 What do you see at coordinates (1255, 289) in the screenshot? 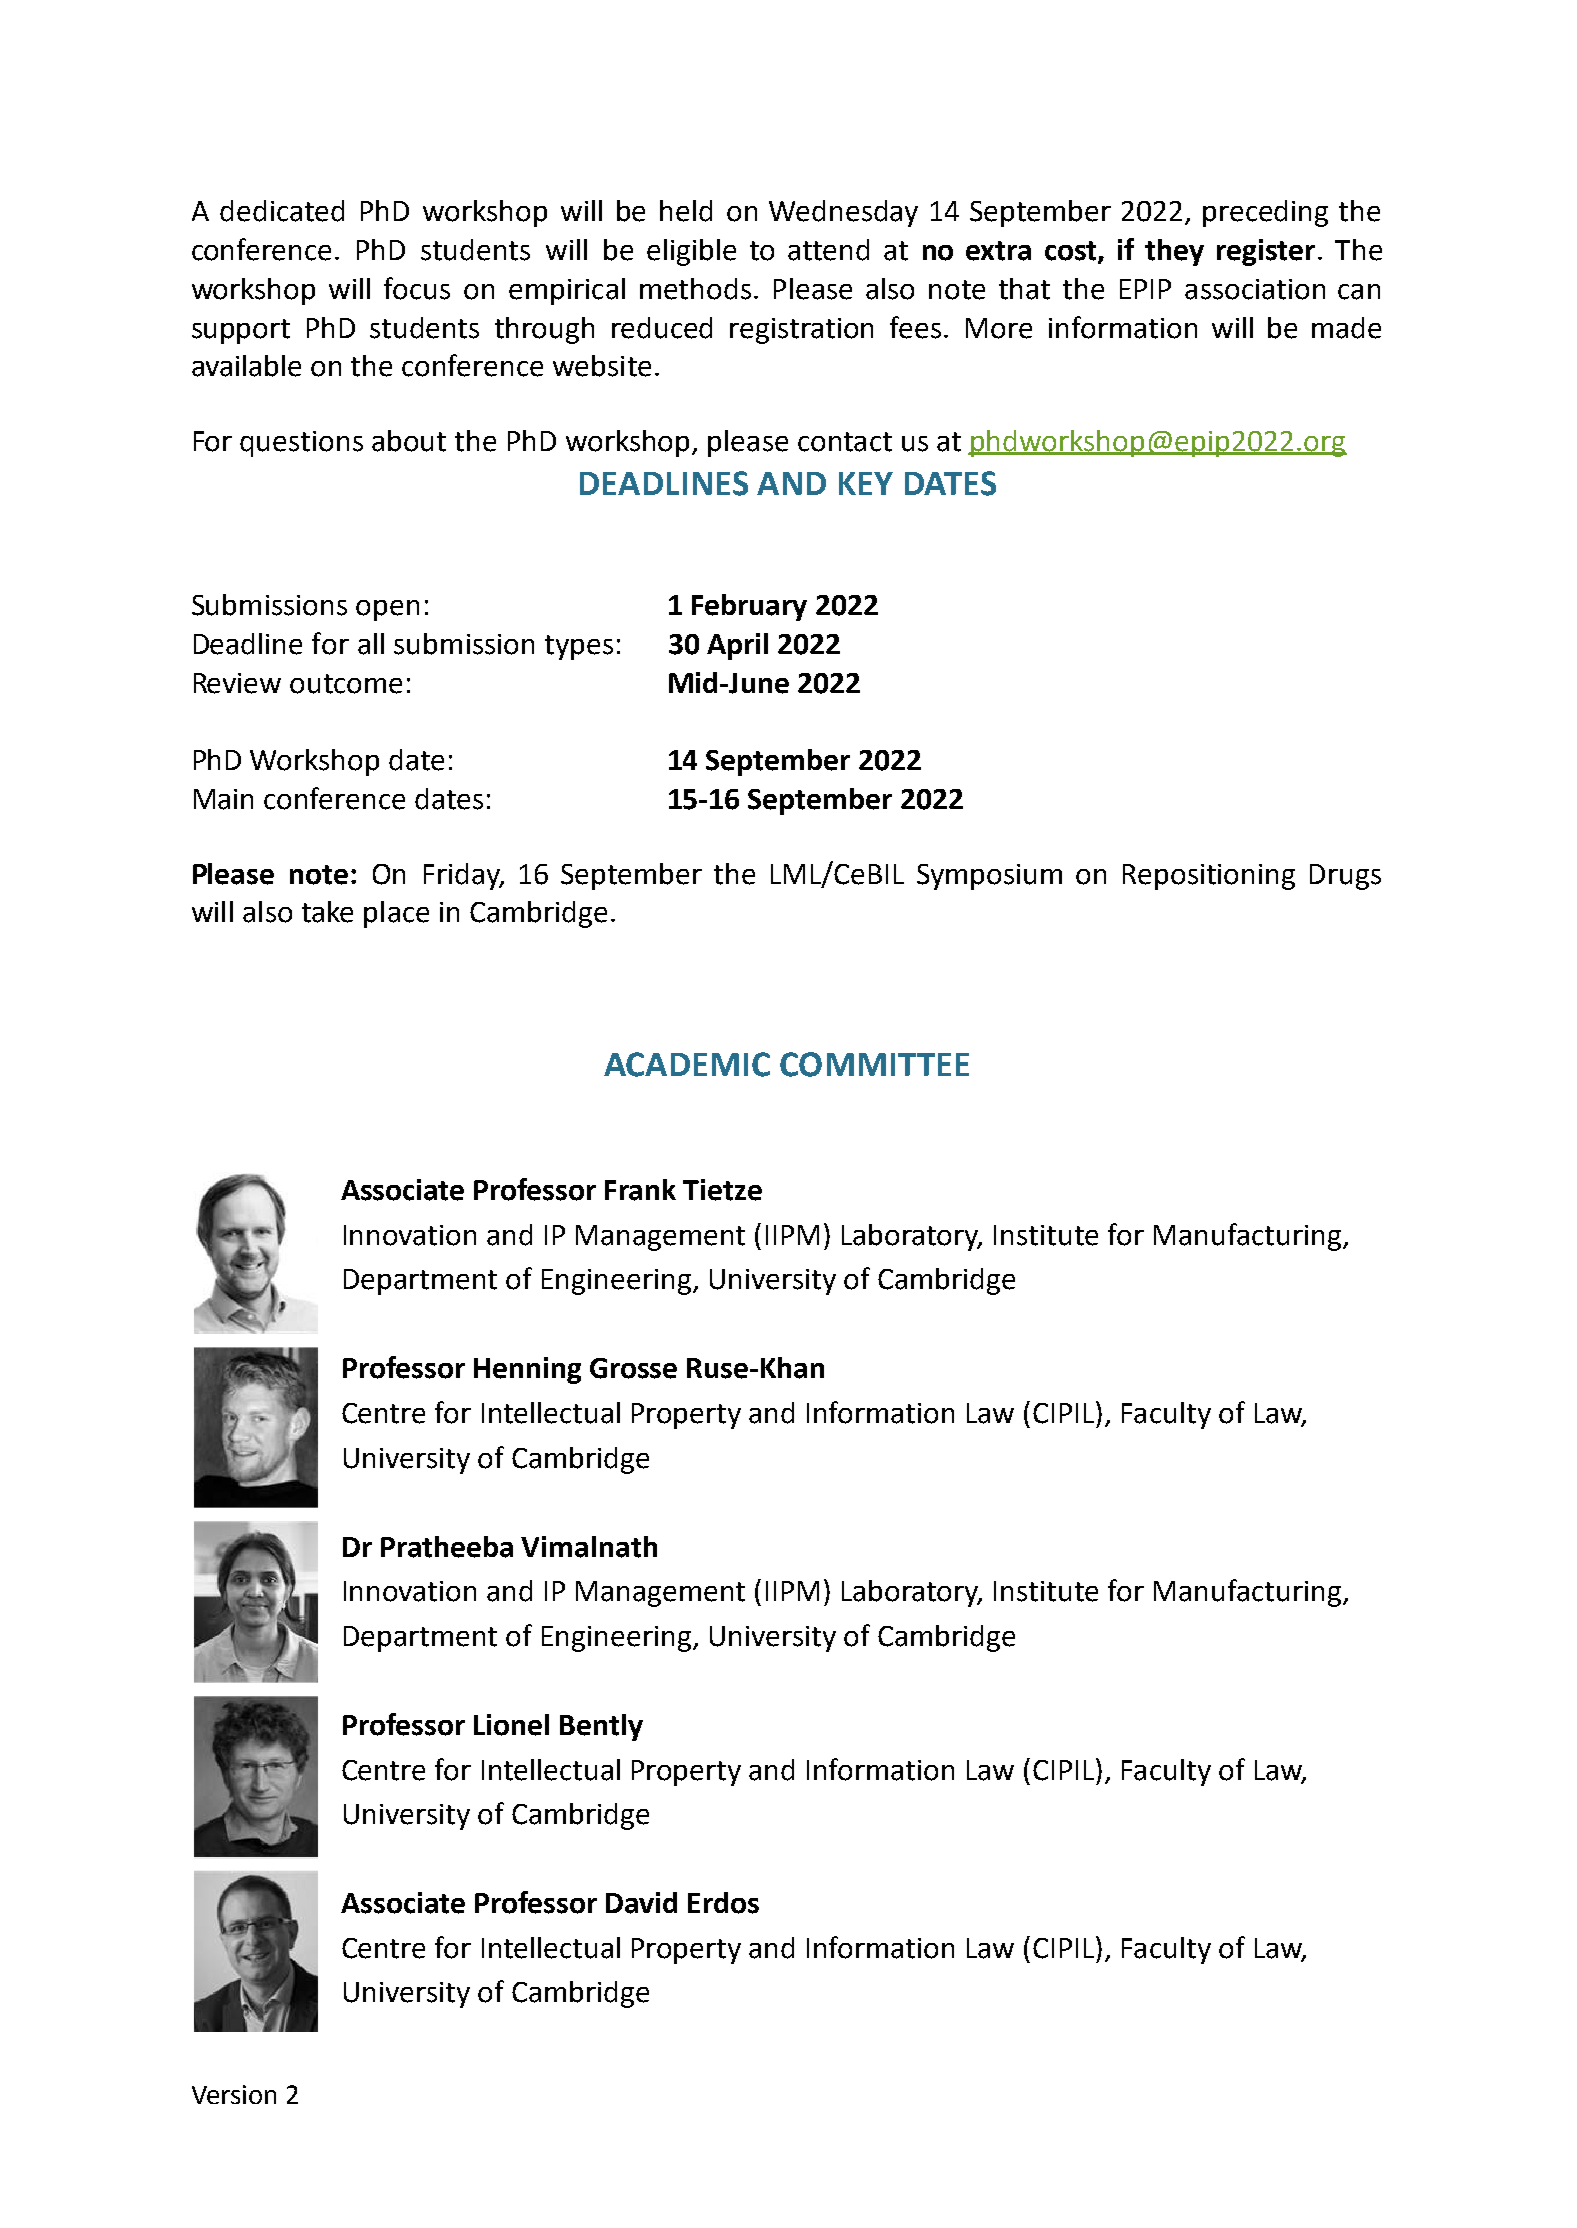
I see `association` at bounding box center [1255, 289].
